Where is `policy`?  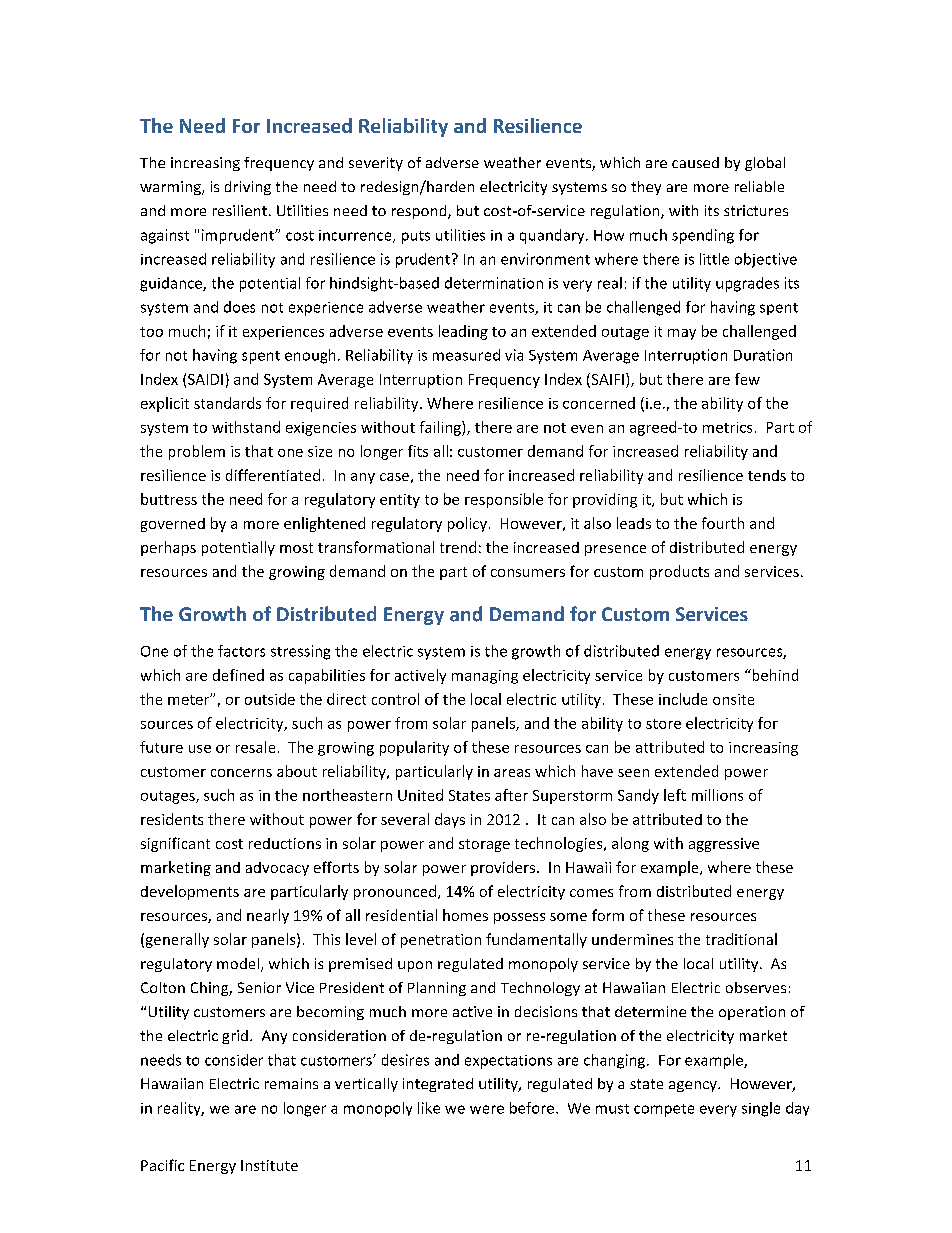
policy is located at coordinates (467, 524).
